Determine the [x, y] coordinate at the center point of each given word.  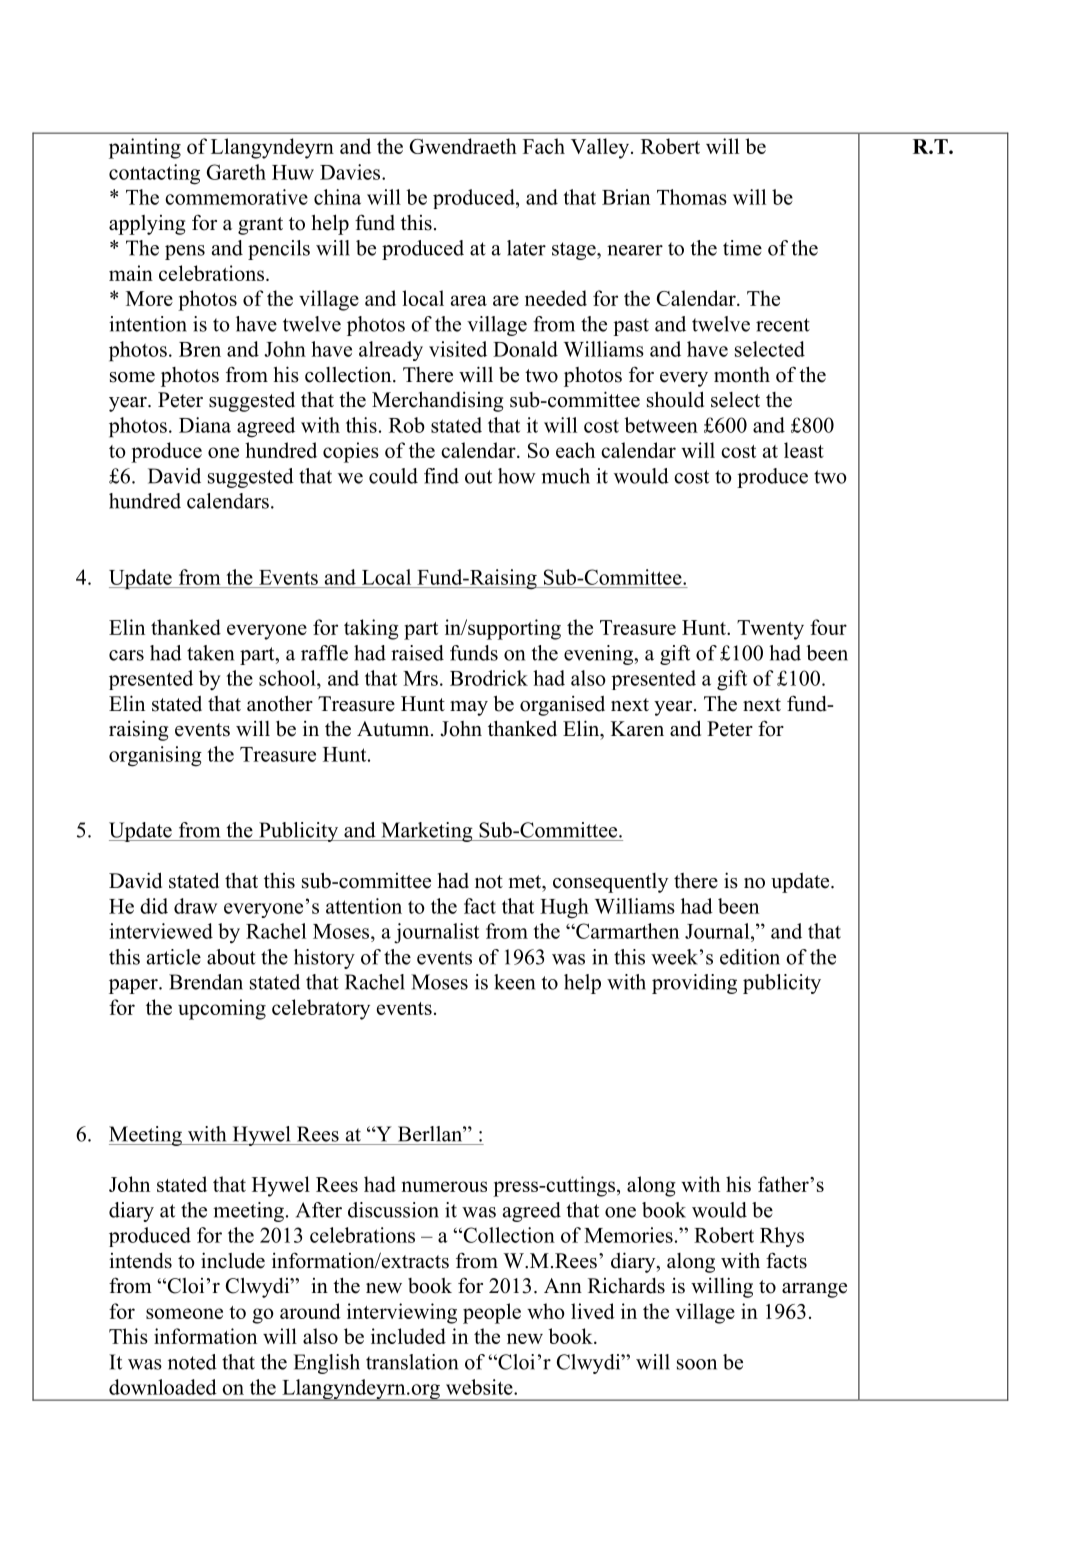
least [804, 450]
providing [694, 984]
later [526, 248]
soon [697, 1364]
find [441, 476]
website [480, 1387]
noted [192, 1362]
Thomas [692, 197]
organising [155, 756]
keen [514, 982]
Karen [637, 729]
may [469, 708]
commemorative [236, 197]
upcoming [222, 1009]
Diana [205, 425]
